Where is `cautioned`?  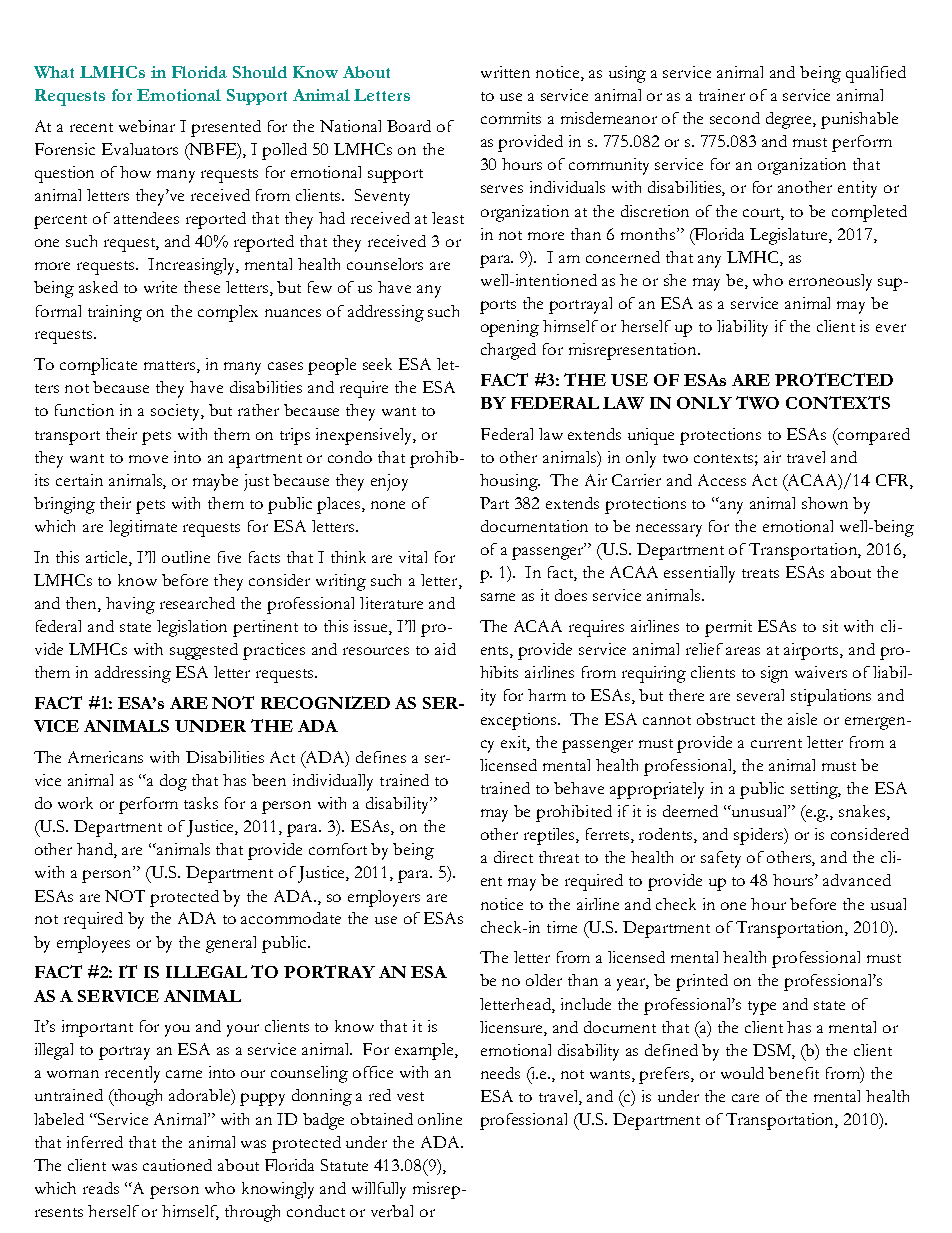
cautioned is located at coordinates (177, 1165).
